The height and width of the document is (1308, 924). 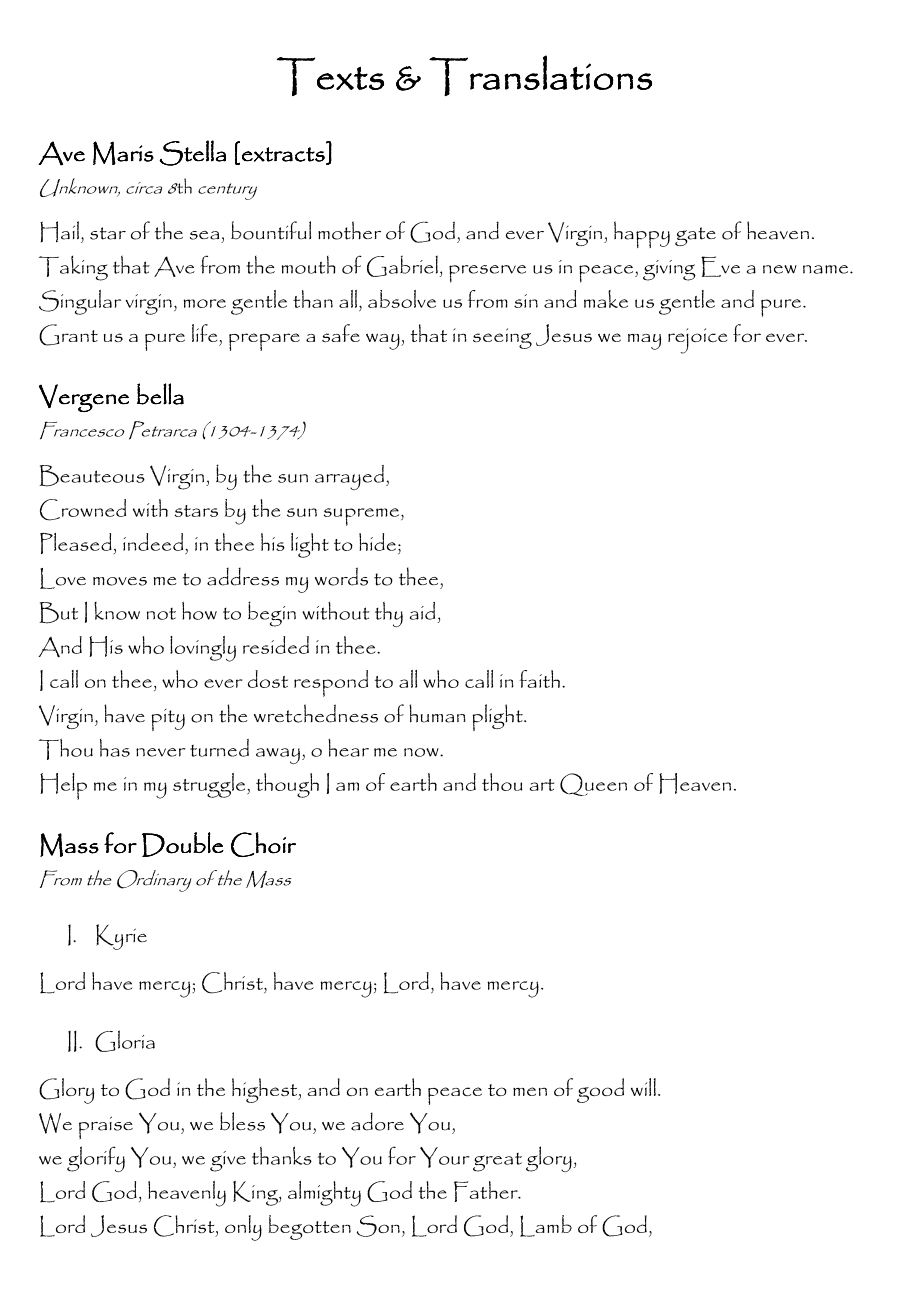 I want to click on Queen, so click(x=593, y=784).
